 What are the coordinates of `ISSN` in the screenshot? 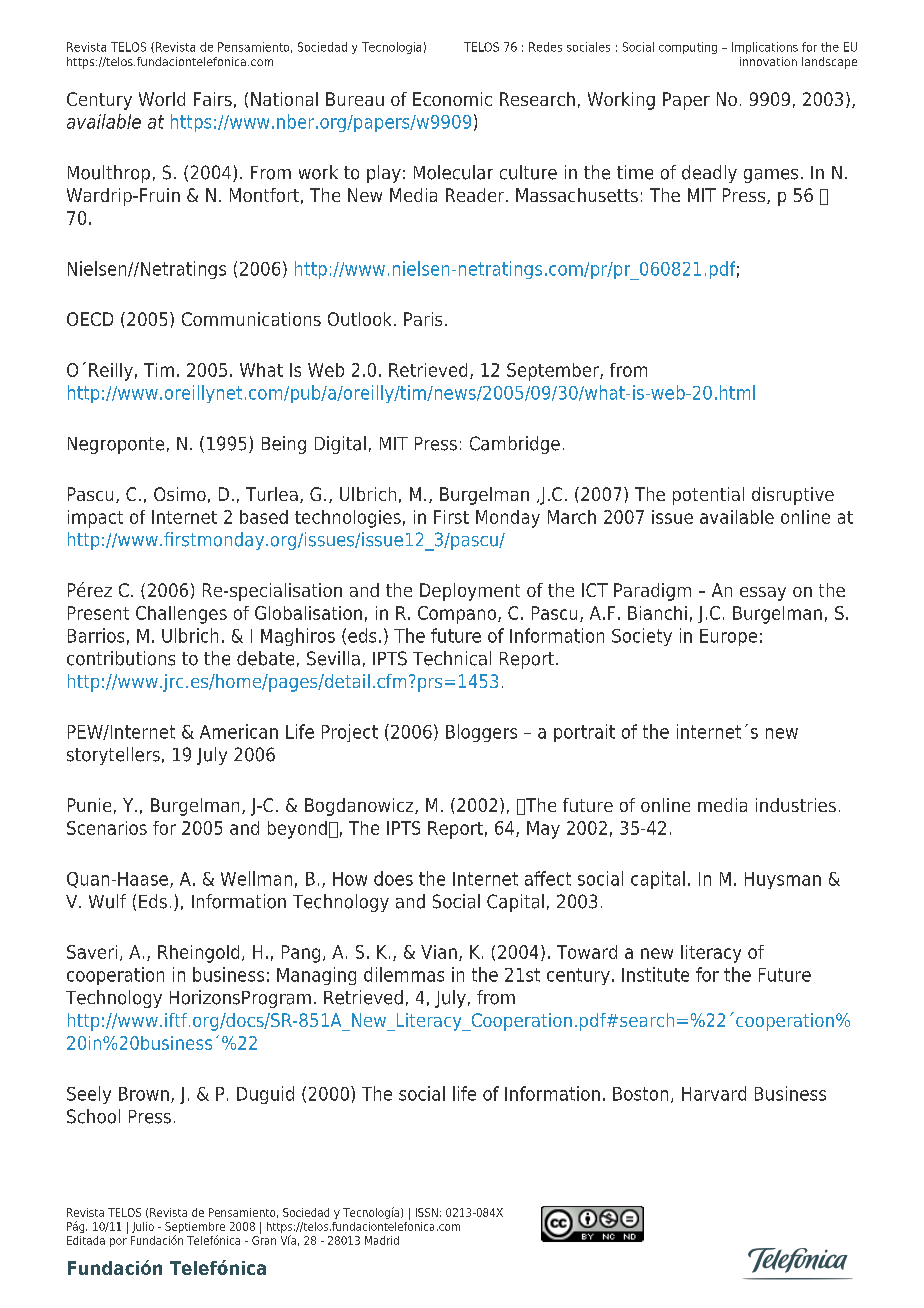 It's located at (427, 1212).
